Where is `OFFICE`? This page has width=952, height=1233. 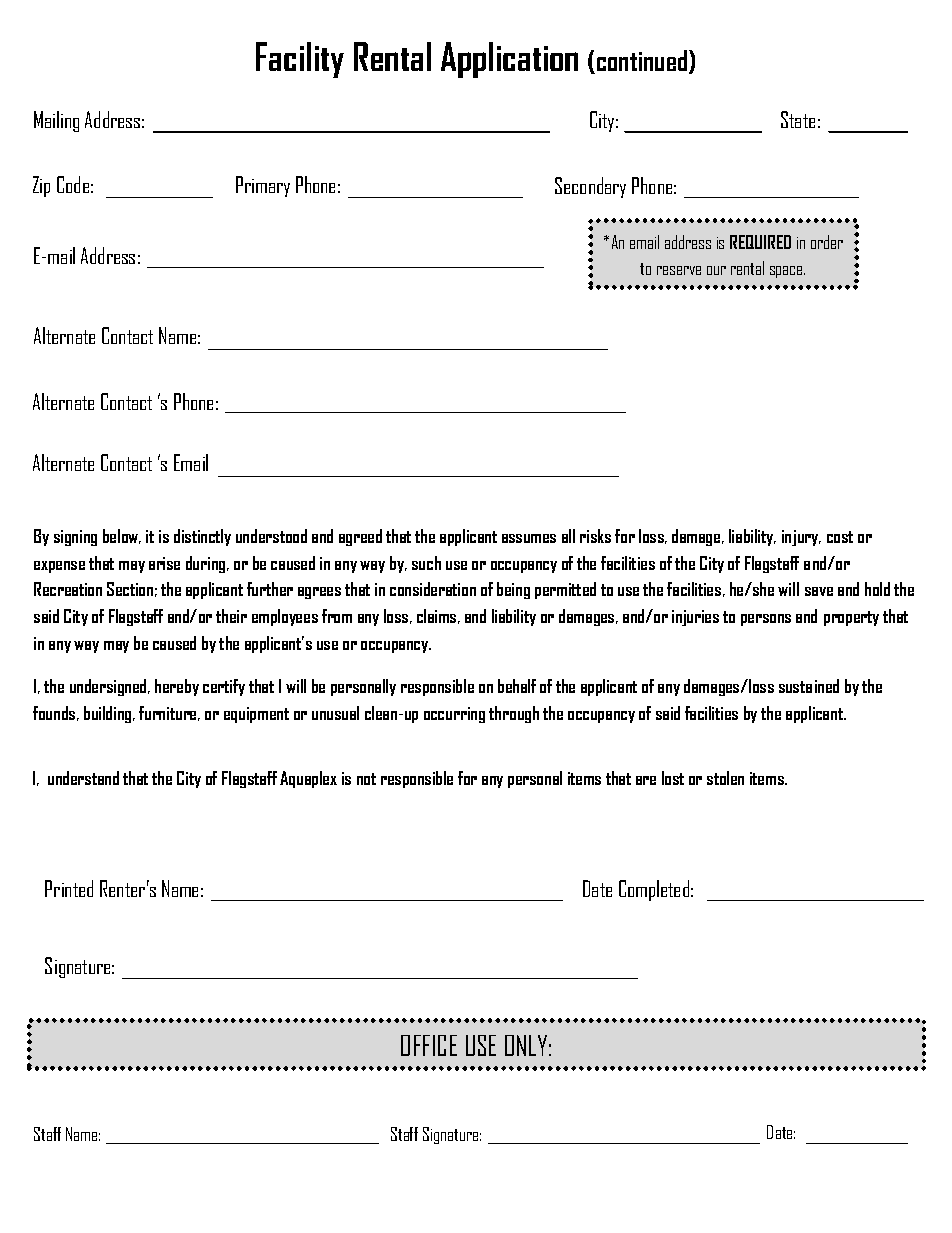 OFFICE is located at coordinates (429, 1045).
